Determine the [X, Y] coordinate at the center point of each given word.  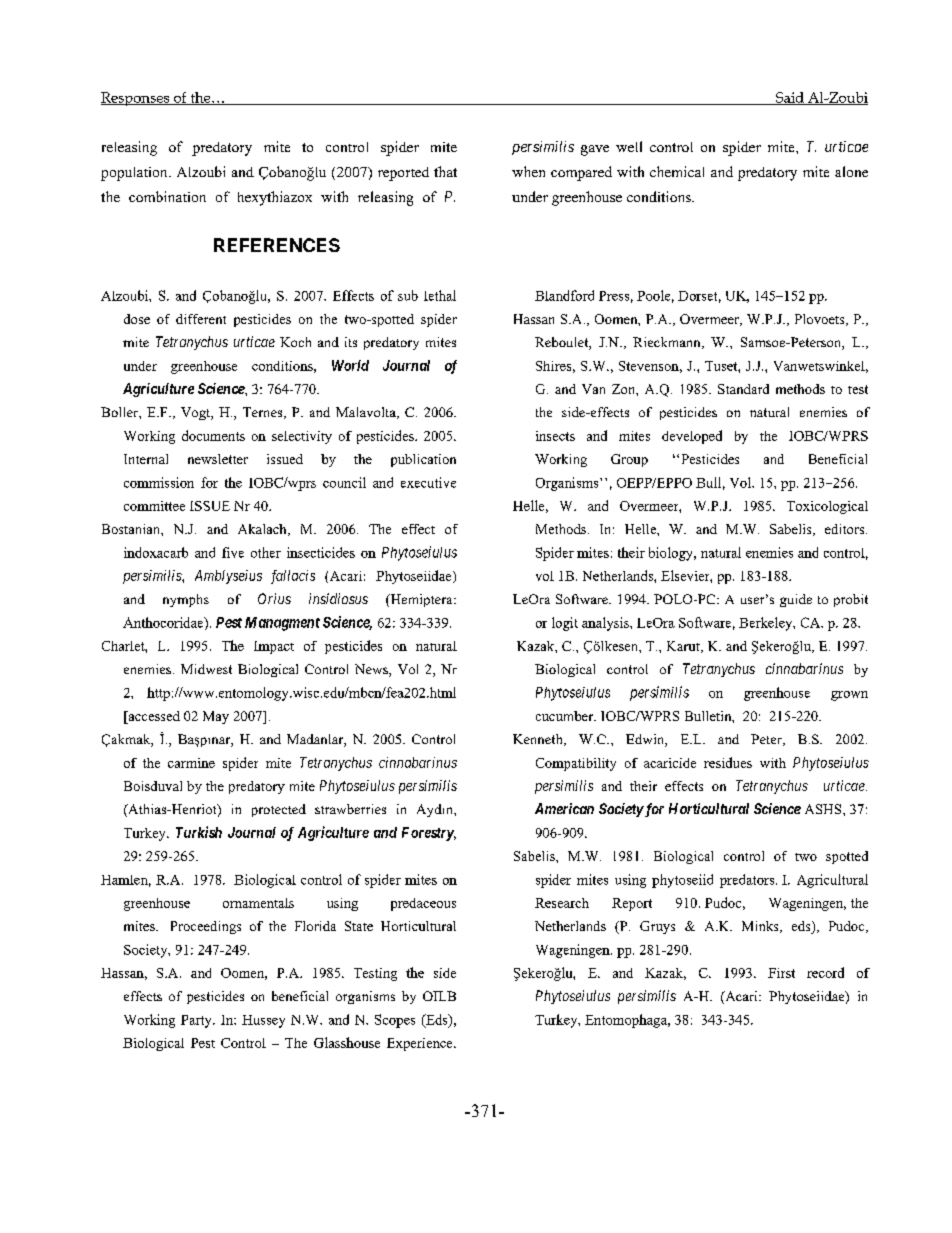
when [528, 171]
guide [796, 600]
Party [197, 1021]
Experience [421, 1044]
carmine [191, 763]
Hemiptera [421, 600]
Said [790, 98]
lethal [440, 295]
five [233, 552]
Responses [136, 99]
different [201, 319]
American [564, 808]
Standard [743, 389]
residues [728, 762]
